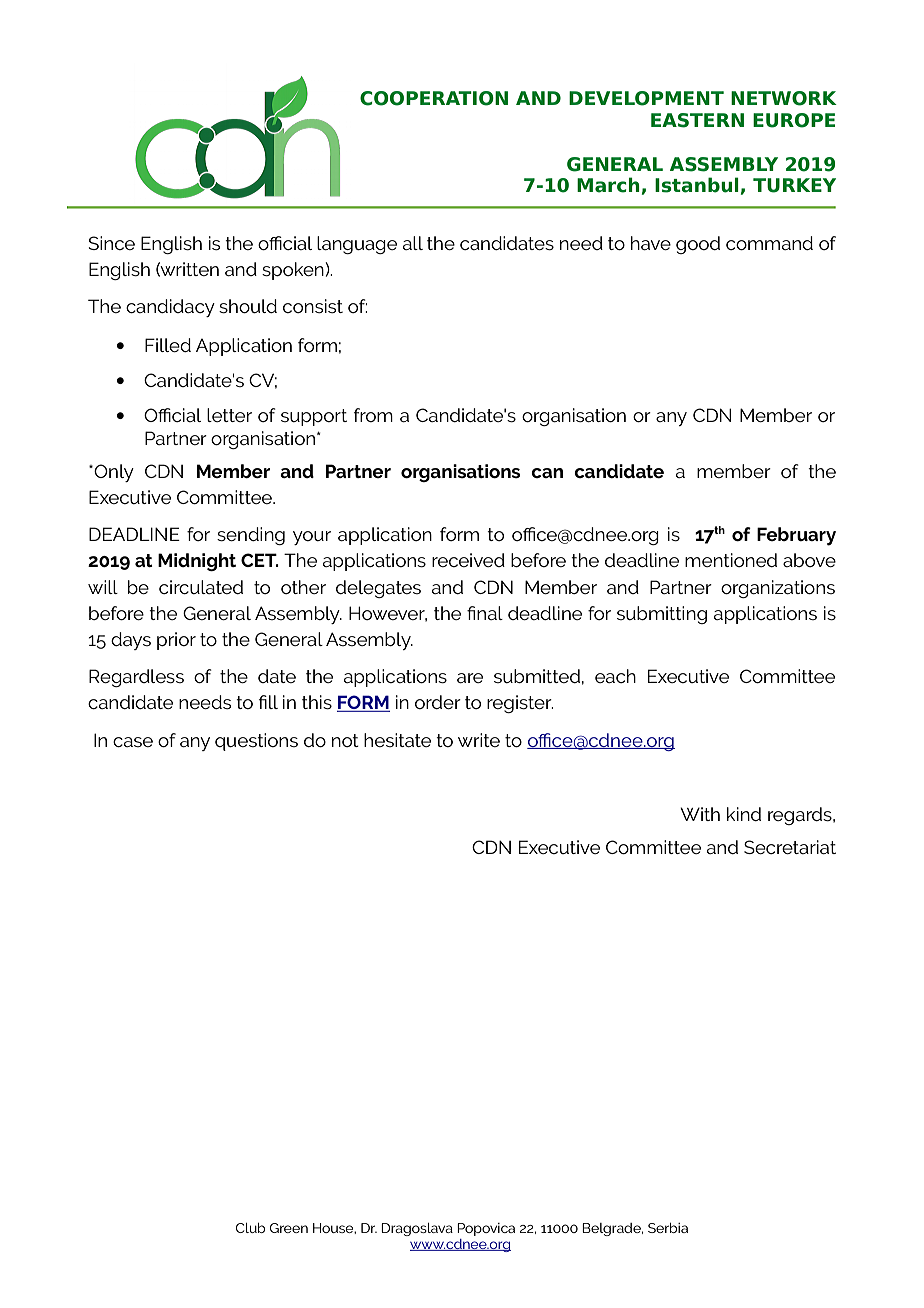 The height and width of the screenshot is (1308, 924). Describe the element at coordinates (479, 740) in the screenshot. I see `write` at that location.
